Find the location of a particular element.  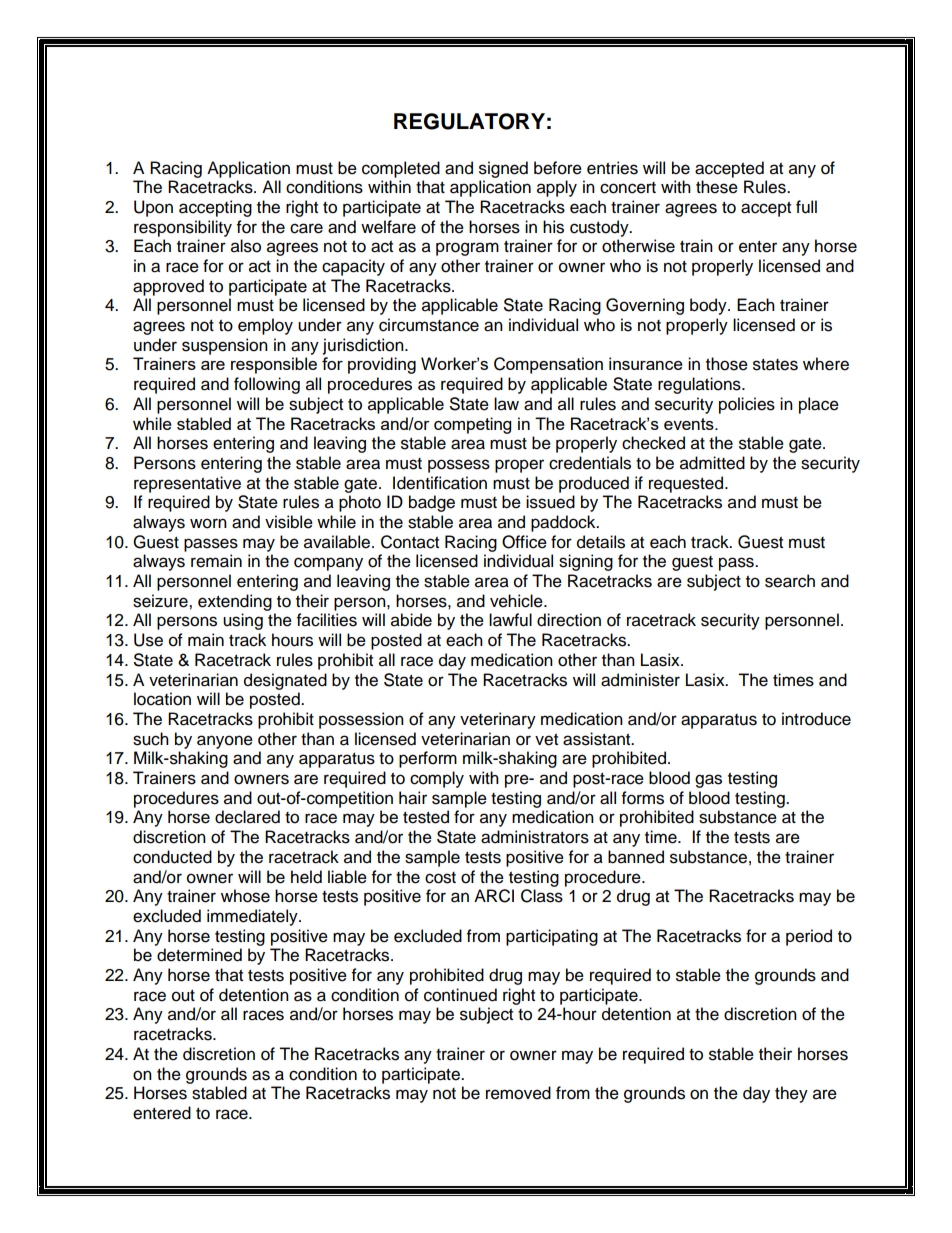

responsibility is located at coordinates (183, 228).
